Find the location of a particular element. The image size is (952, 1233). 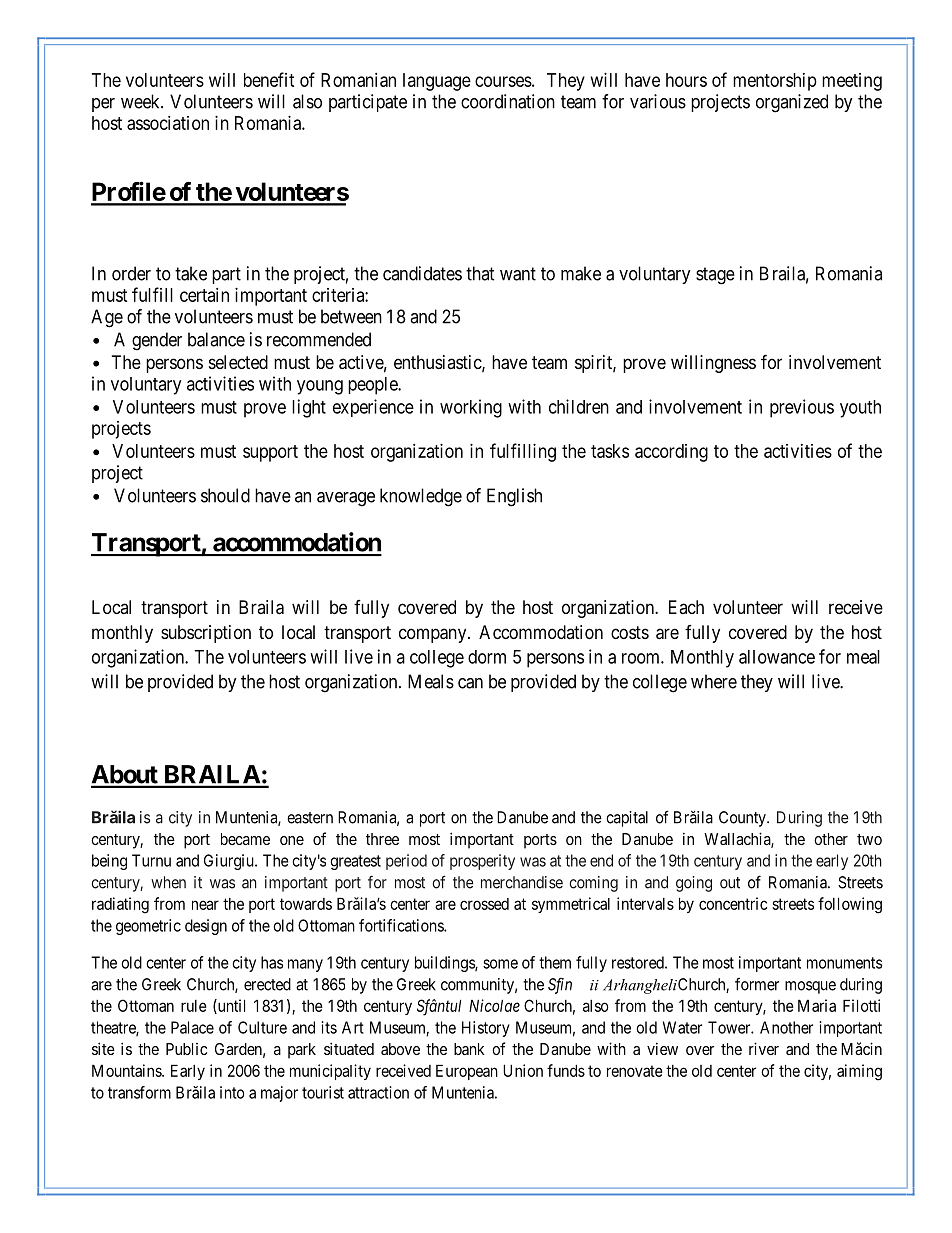

Each is located at coordinates (686, 607).
